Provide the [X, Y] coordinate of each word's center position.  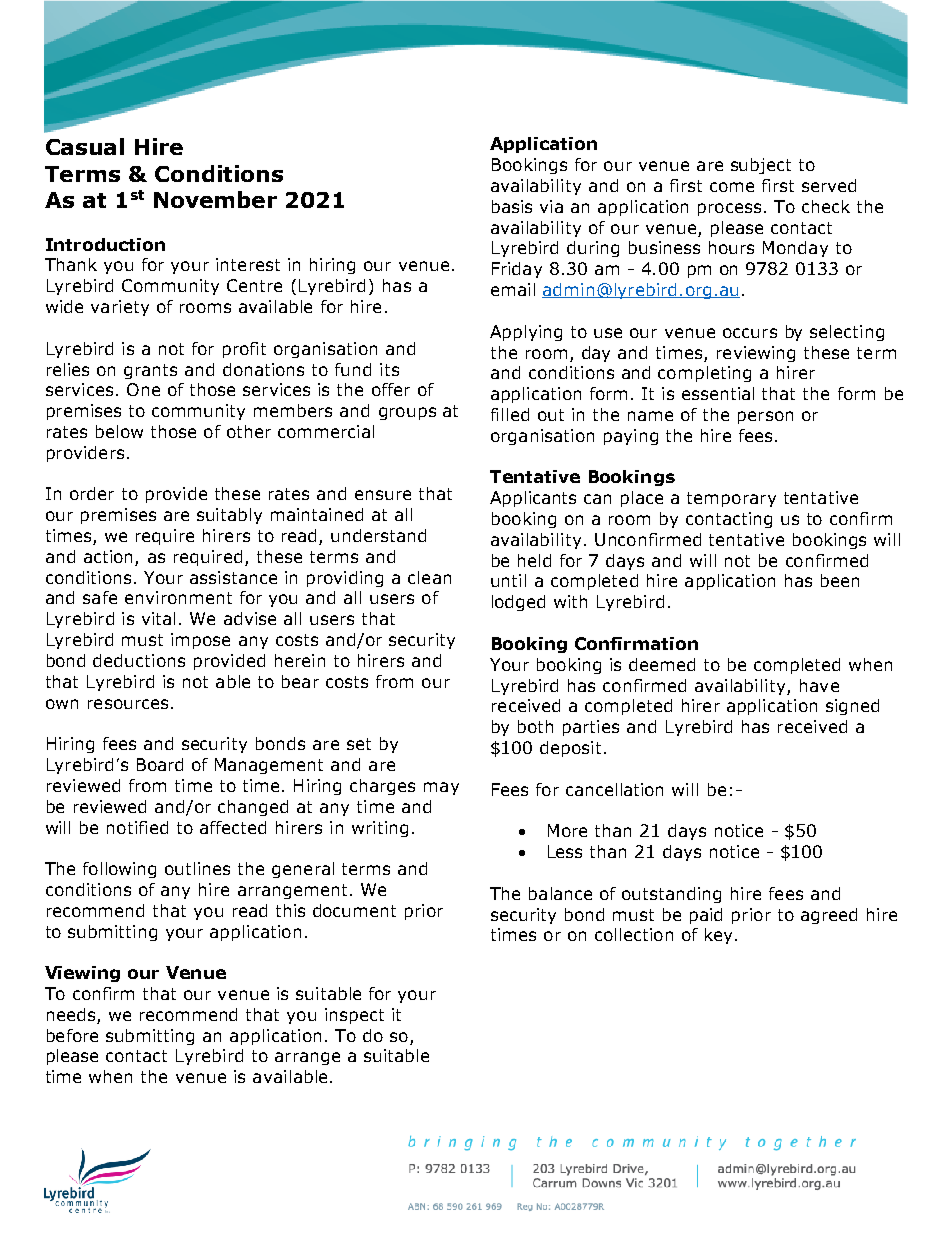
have [819, 685]
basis [512, 206]
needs [71, 1014]
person [765, 417]
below [119, 431]
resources [128, 704]
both [535, 726]
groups [407, 413]
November [215, 199]
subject [761, 166]
